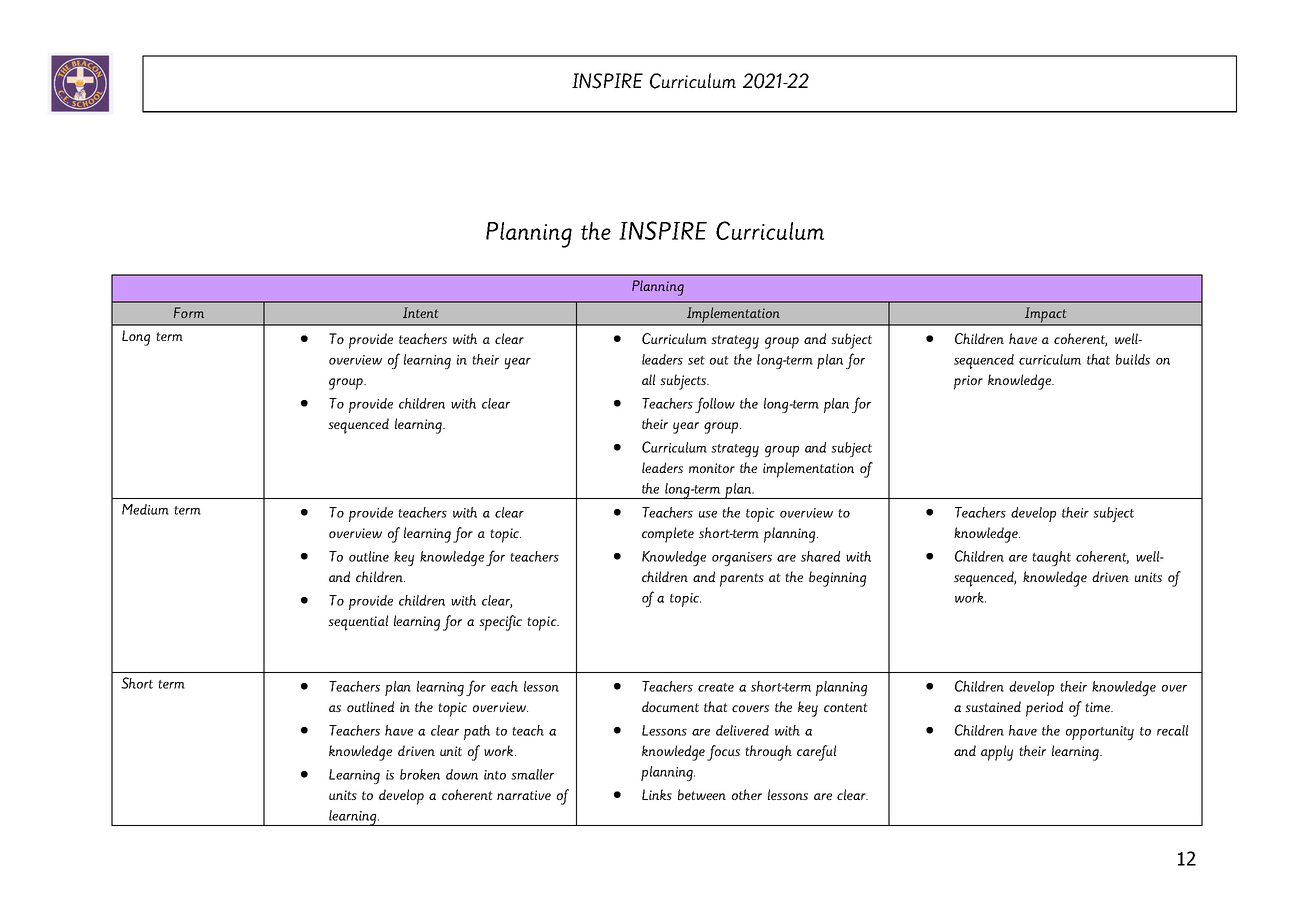 The height and width of the screenshot is (924, 1308). Describe the element at coordinates (997, 753) in the screenshot. I see `apply` at that location.
